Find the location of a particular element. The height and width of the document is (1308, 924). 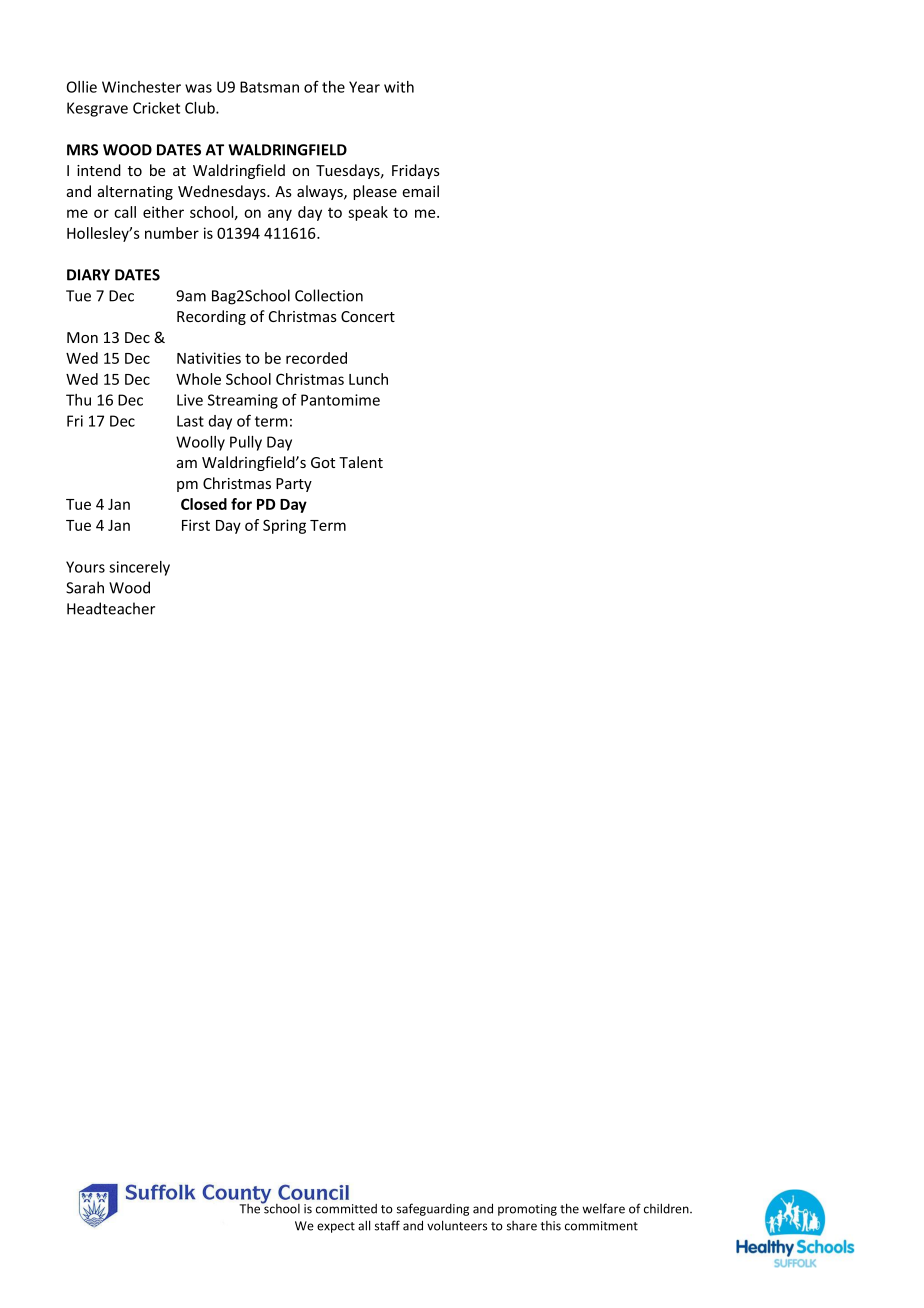

expect is located at coordinates (336, 1227).
